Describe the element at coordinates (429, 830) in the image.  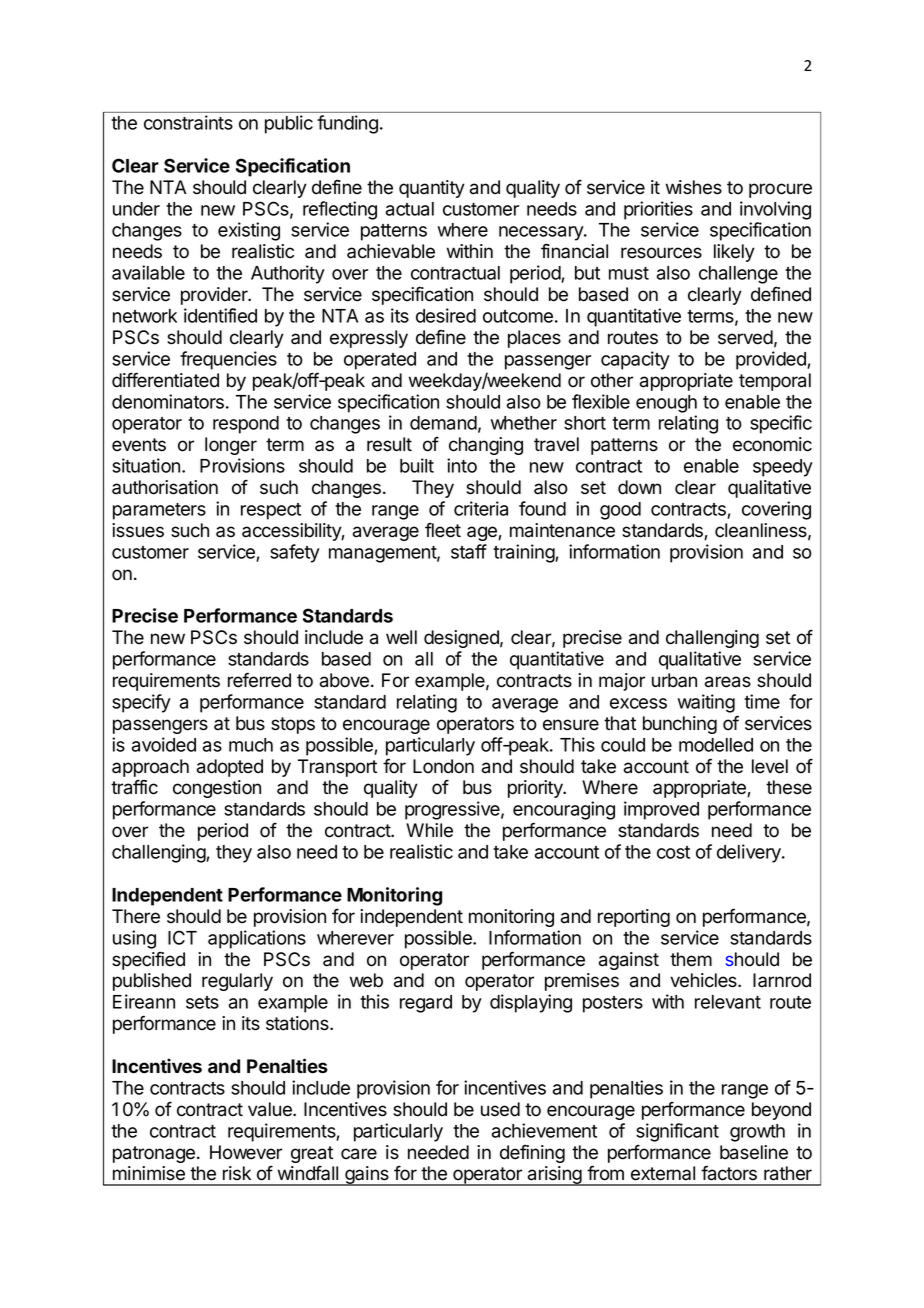
I see `While` at that location.
